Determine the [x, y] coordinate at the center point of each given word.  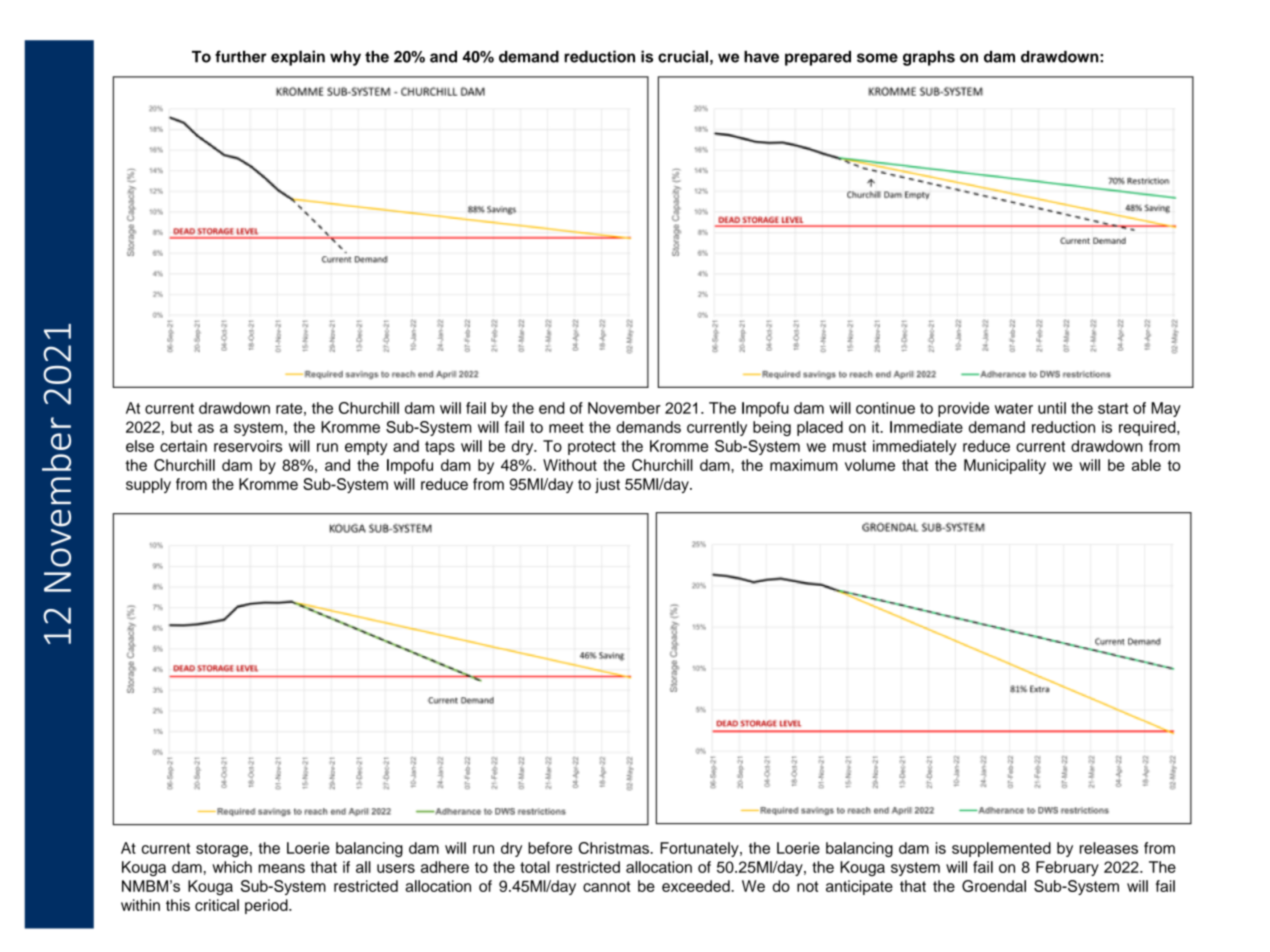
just [607, 485]
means [282, 868]
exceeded [697, 886]
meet [566, 427]
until [1052, 408]
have [761, 57]
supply [148, 485]
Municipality [1005, 466]
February [1067, 868]
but [181, 427]
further [241, 56]
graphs [929, 58]
